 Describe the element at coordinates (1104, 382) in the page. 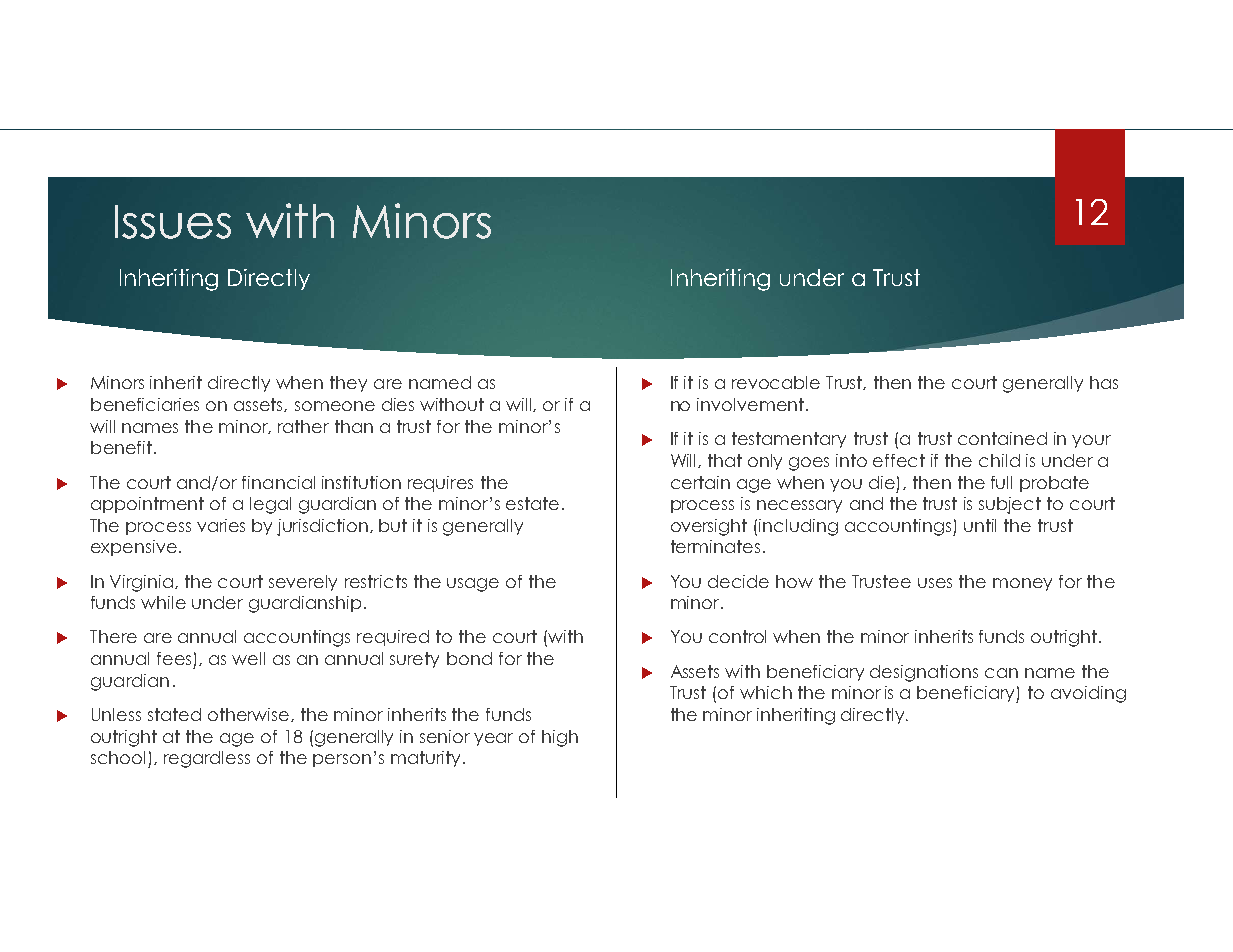

I see `has` at that location.
